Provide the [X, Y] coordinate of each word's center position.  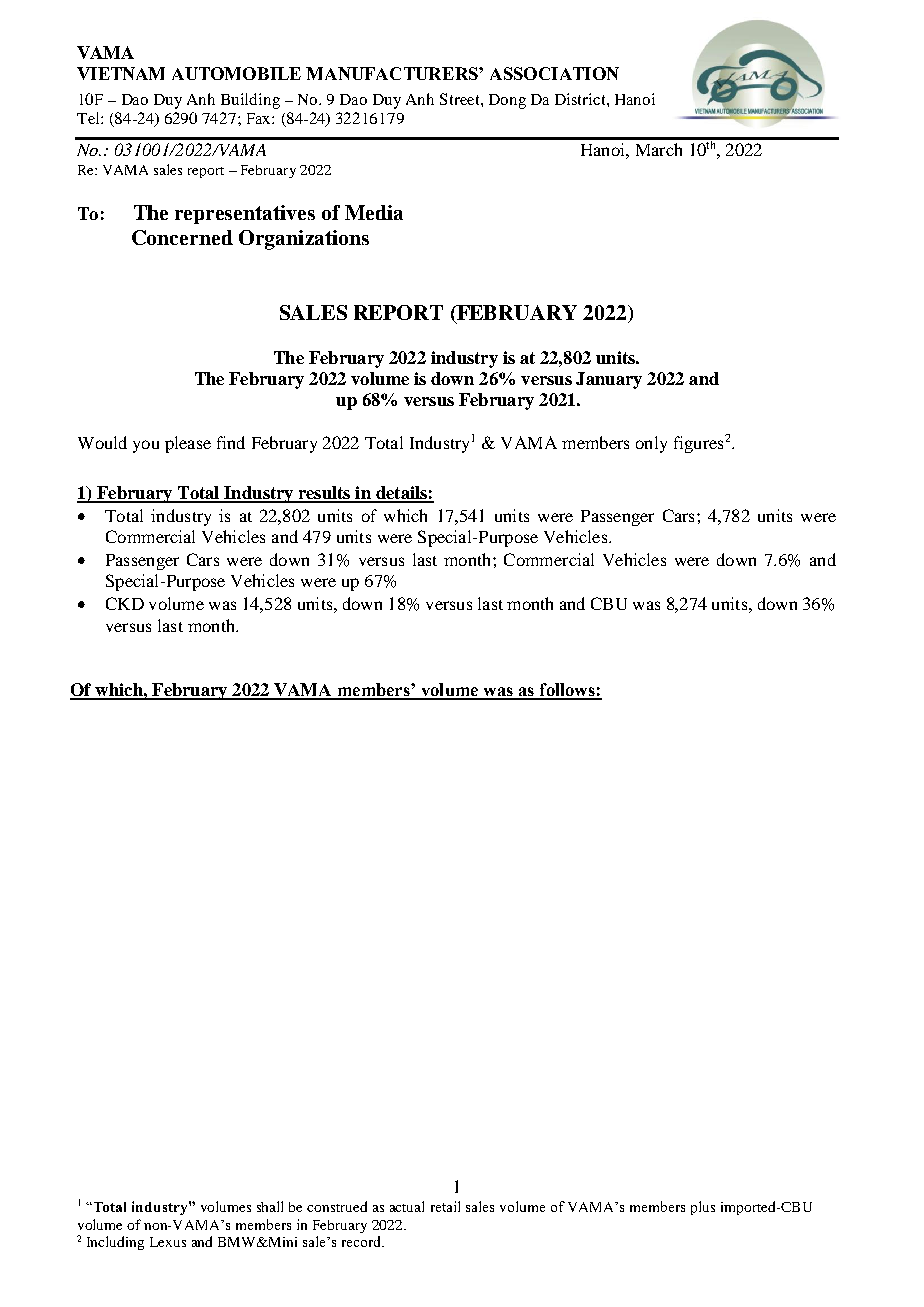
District [581, 99]
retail [445, 1206]
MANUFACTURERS [393, 73]
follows [567, 691]
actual [407, 1206]
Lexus [168, 1242]
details [401, 494]
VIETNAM [121, 73]
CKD [125, 603]
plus [703, 1208]
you [146, 446]
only [651, 444]
